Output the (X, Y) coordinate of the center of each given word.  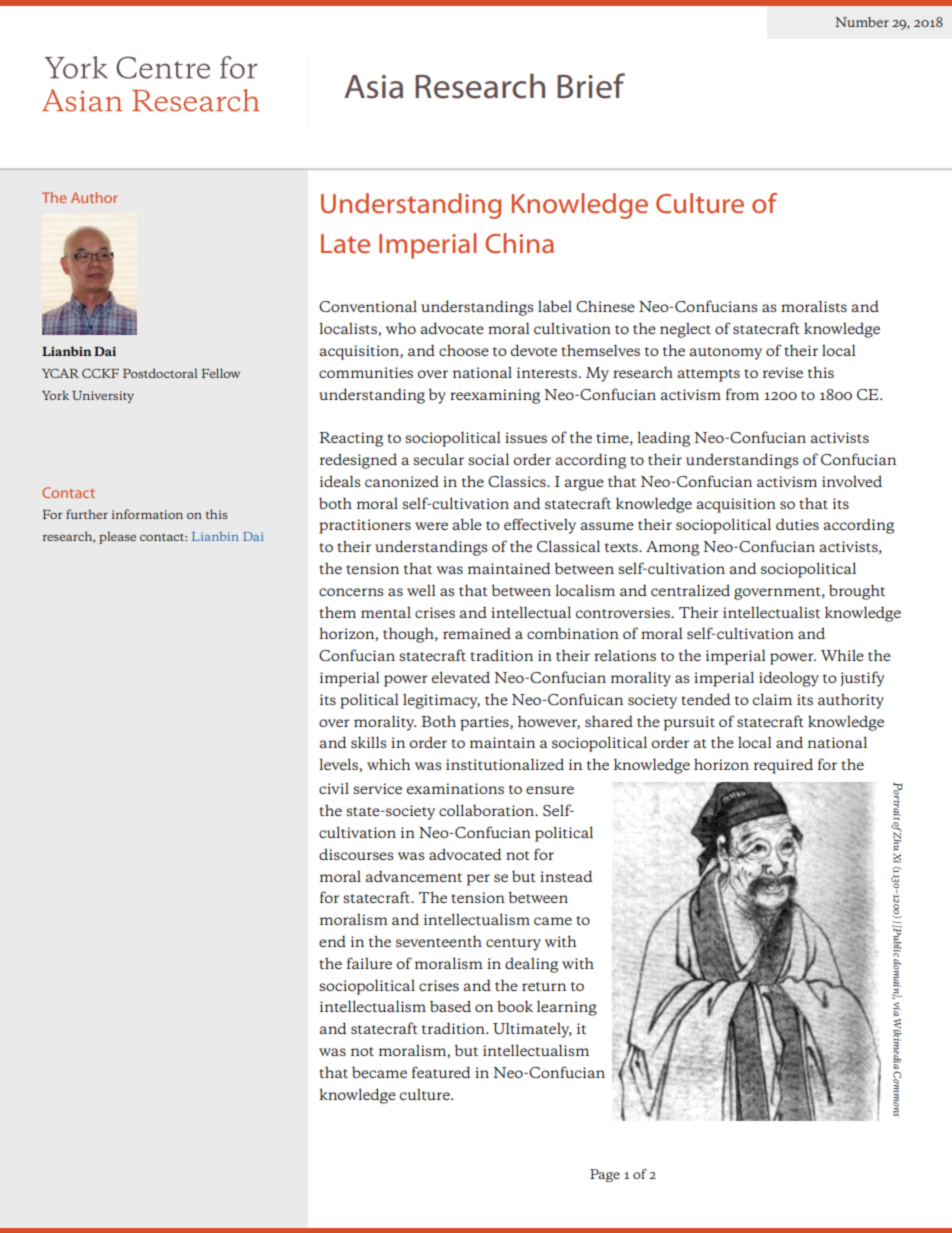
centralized (690, 590)
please (117, 537)
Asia (373, 87)
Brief (591, 86)
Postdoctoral (160, 373)
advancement (414, 876)
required (783, 766)
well (421, 590)
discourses (356, 854)
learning (567, 1008)
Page (605, 1175)
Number (862, 22)
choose (464, 350)
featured (441, 1072)
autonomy (726, 353)
